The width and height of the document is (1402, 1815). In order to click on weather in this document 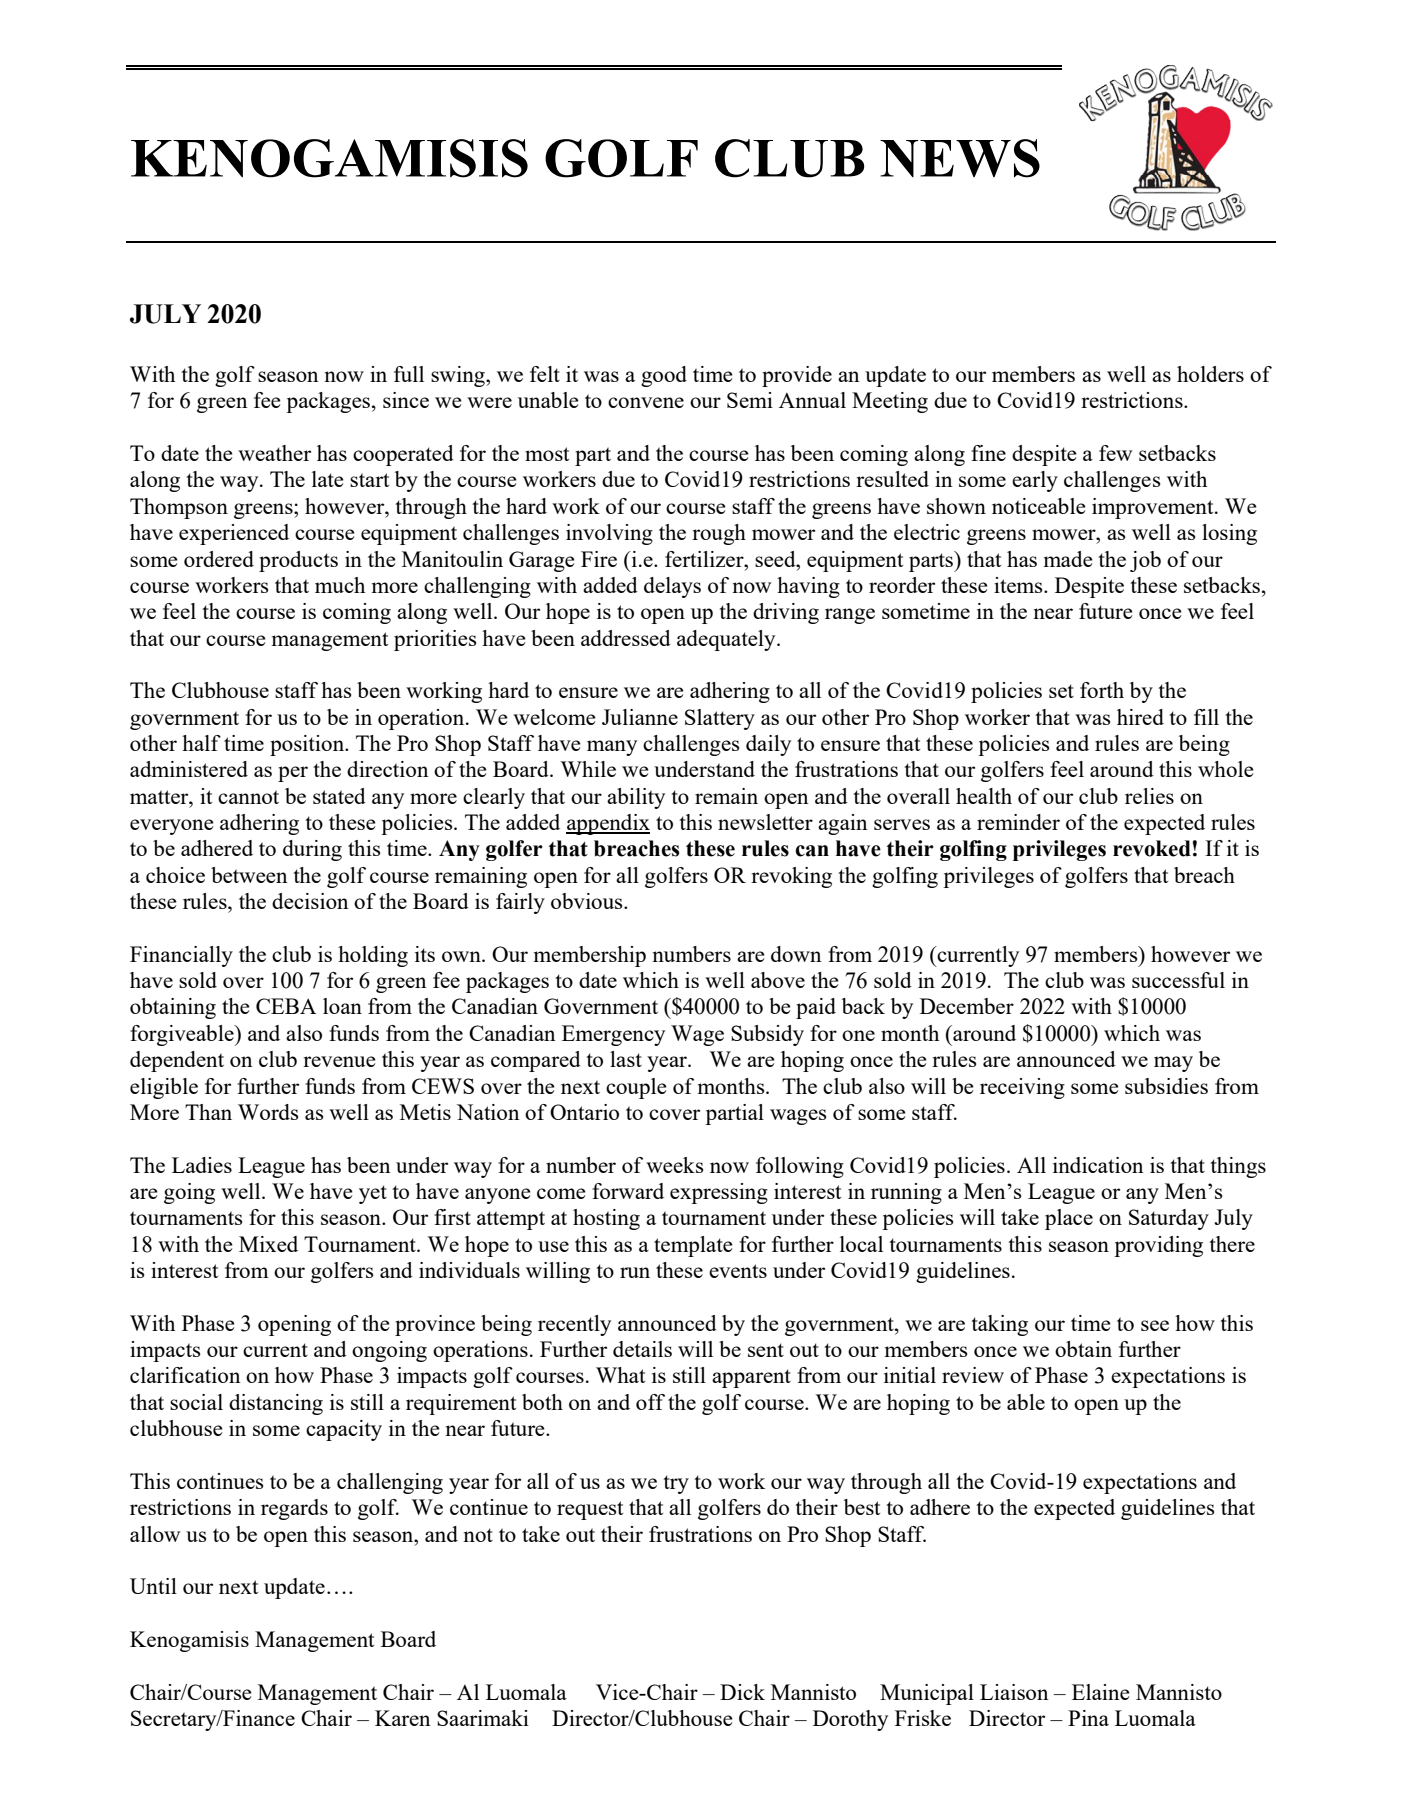, I will do `click(274, 453)`.
